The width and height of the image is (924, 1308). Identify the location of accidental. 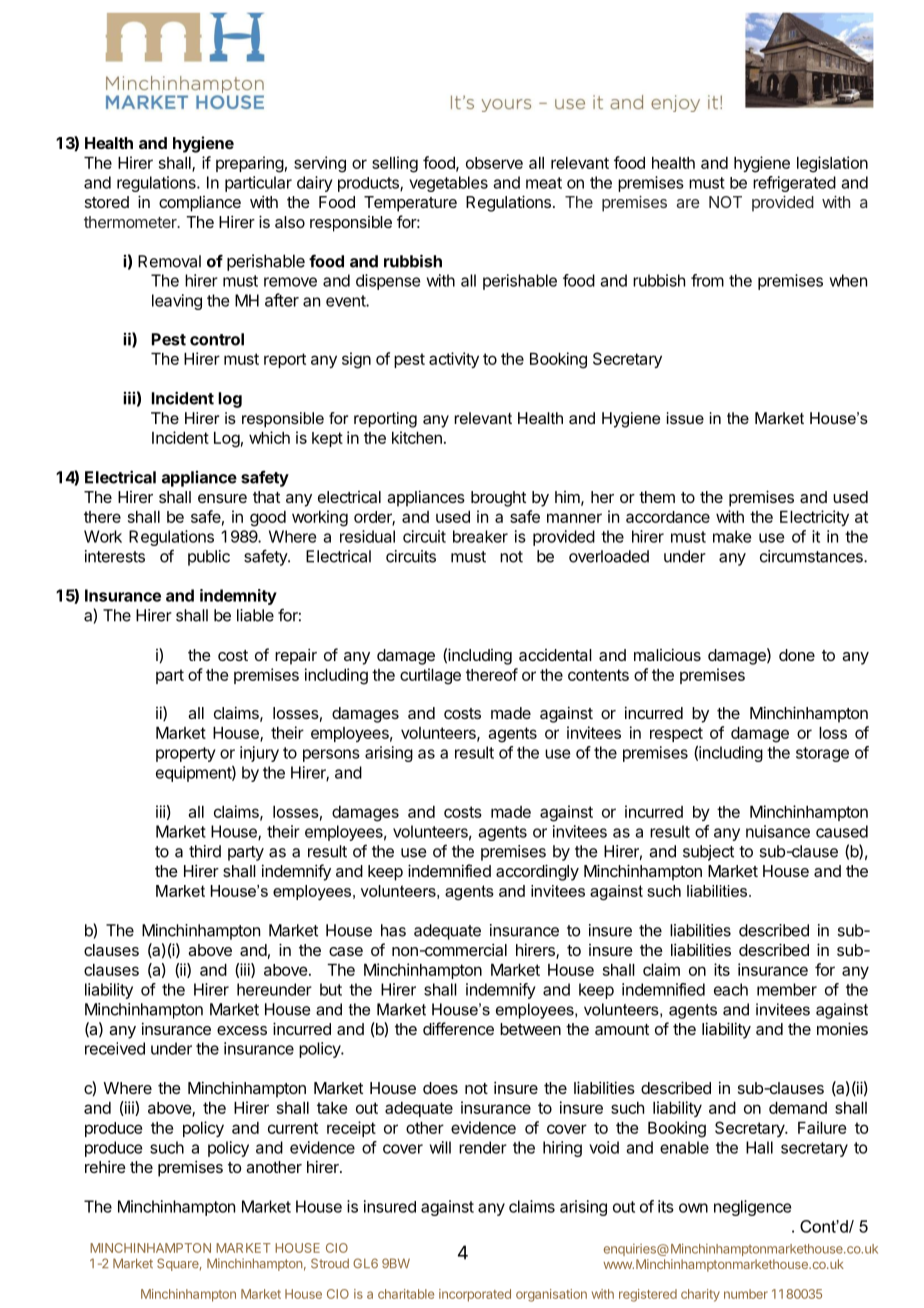
(555, 655).
